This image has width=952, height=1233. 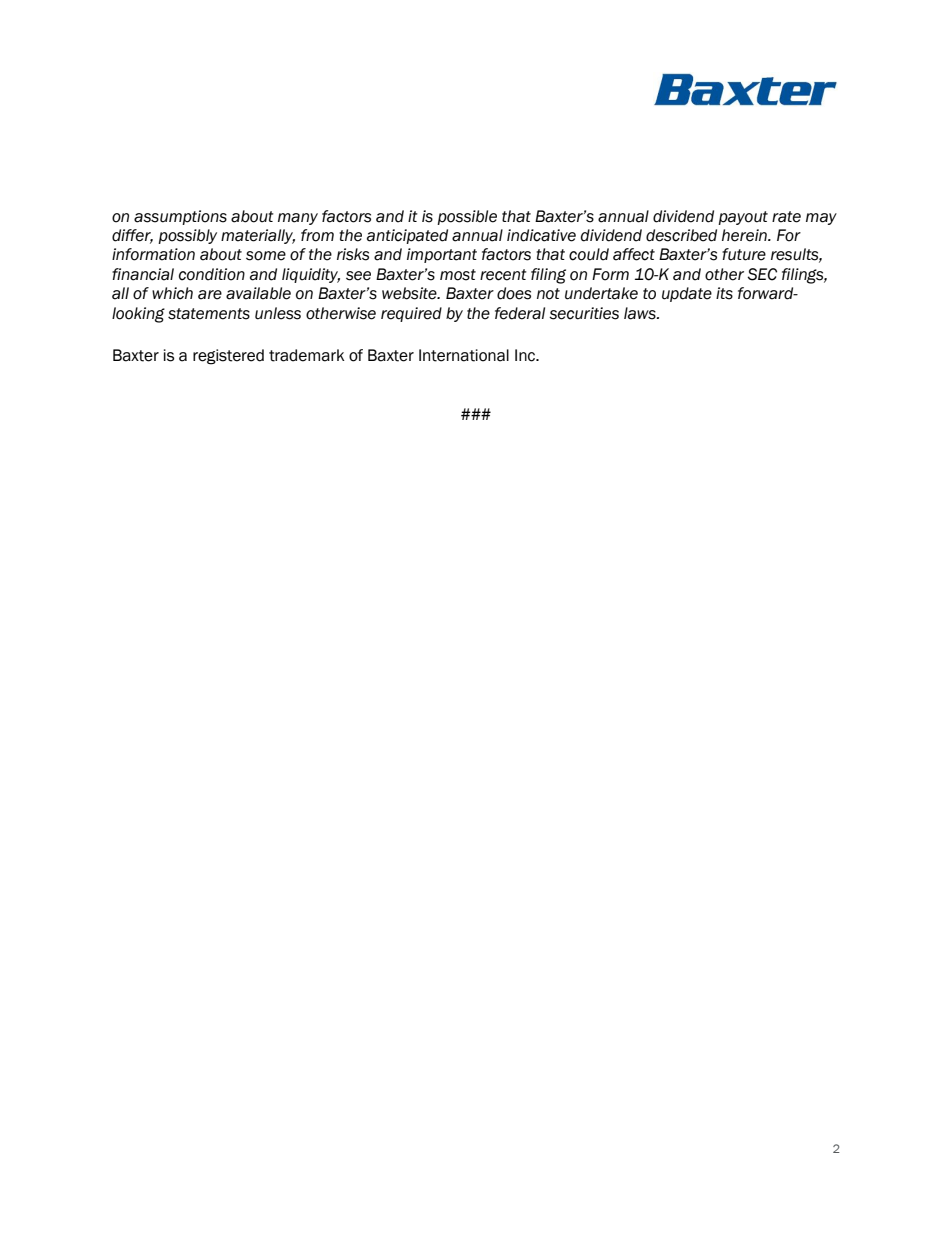 I want to click on future, so click(x=744, y=254).
